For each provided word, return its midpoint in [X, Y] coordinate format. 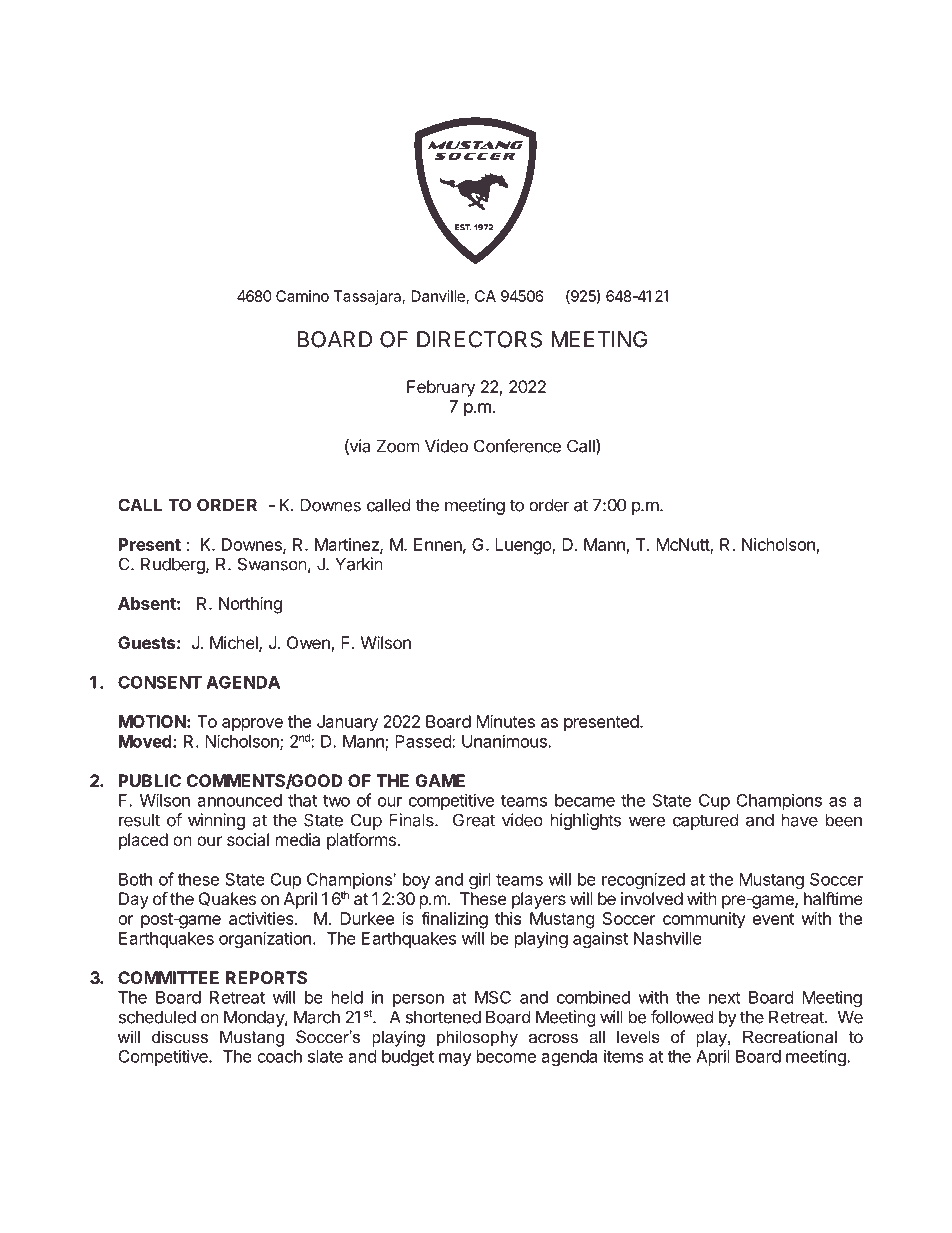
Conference [517, 446]
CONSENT [160, 682]
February [441, 388]
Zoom [398, 446]
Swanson [272, 564]
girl [480, 880]
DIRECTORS [479, 339]
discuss [180, 1036]
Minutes [505, 721]
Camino [302, 296]
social [248, 839]
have [800, 820]
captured [705, 821]
